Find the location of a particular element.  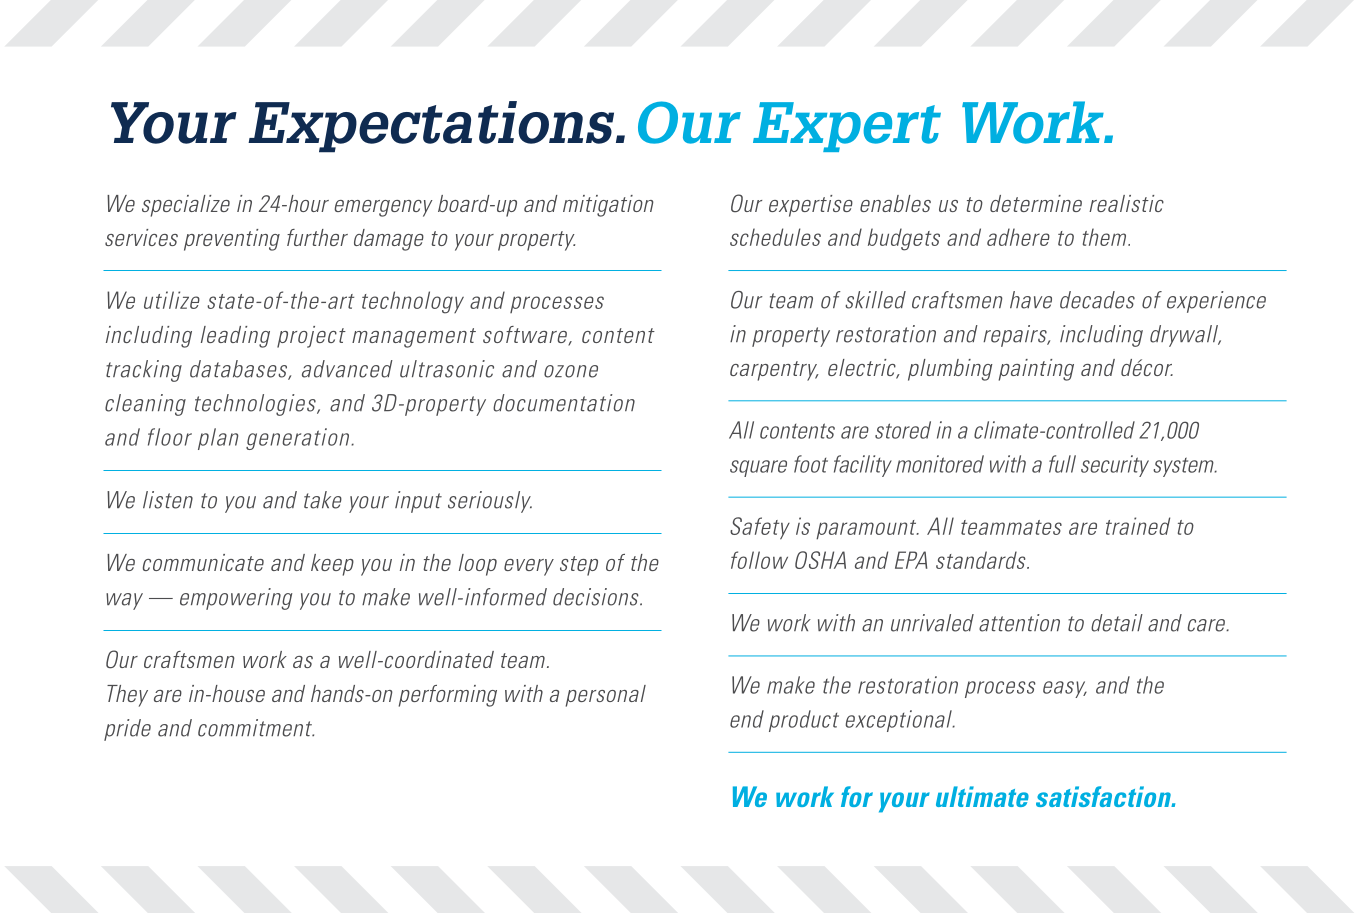

decades is located at coordinates (1097, 300).
